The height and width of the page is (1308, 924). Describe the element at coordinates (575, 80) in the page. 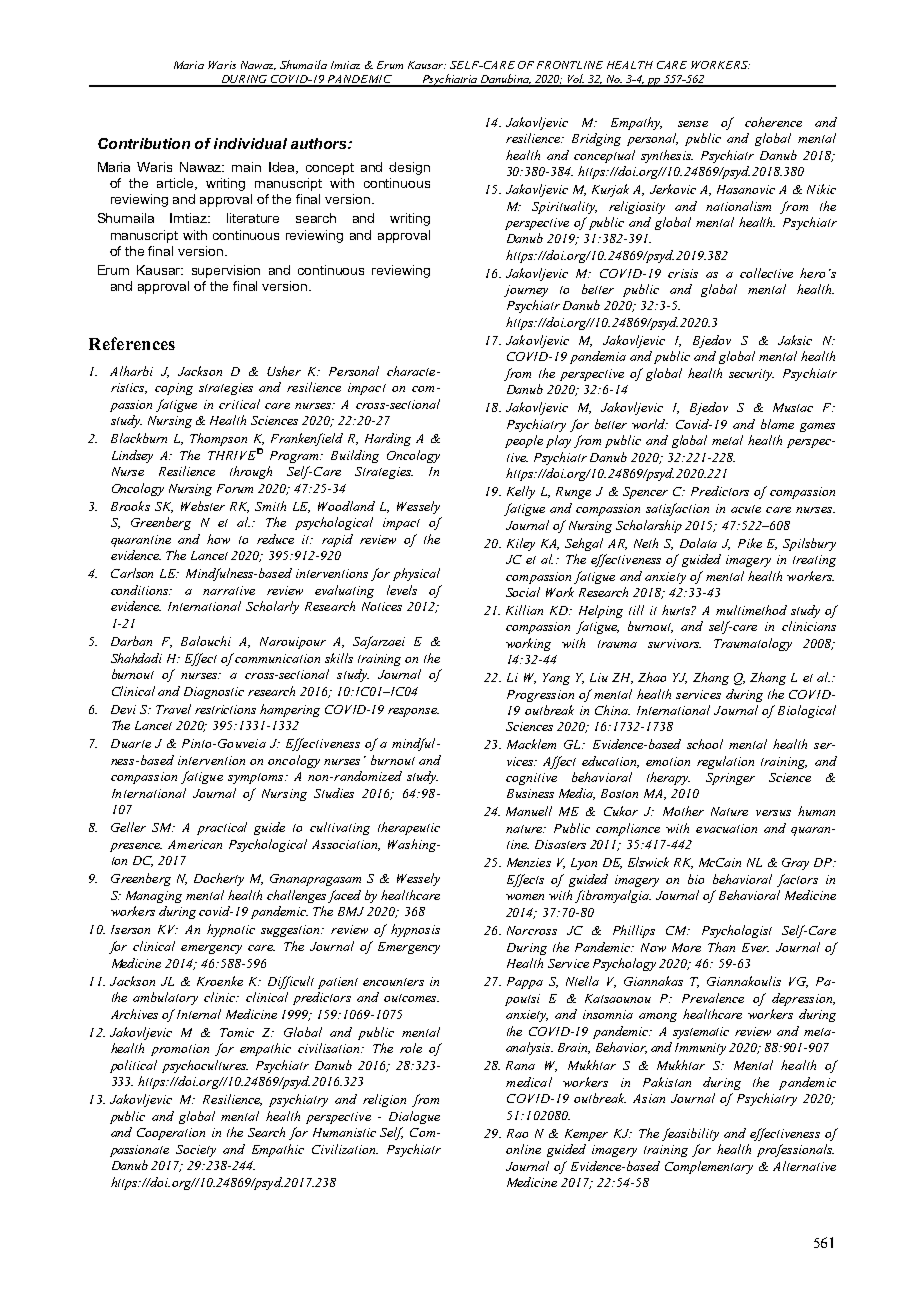

I see `Vol` at that location.
